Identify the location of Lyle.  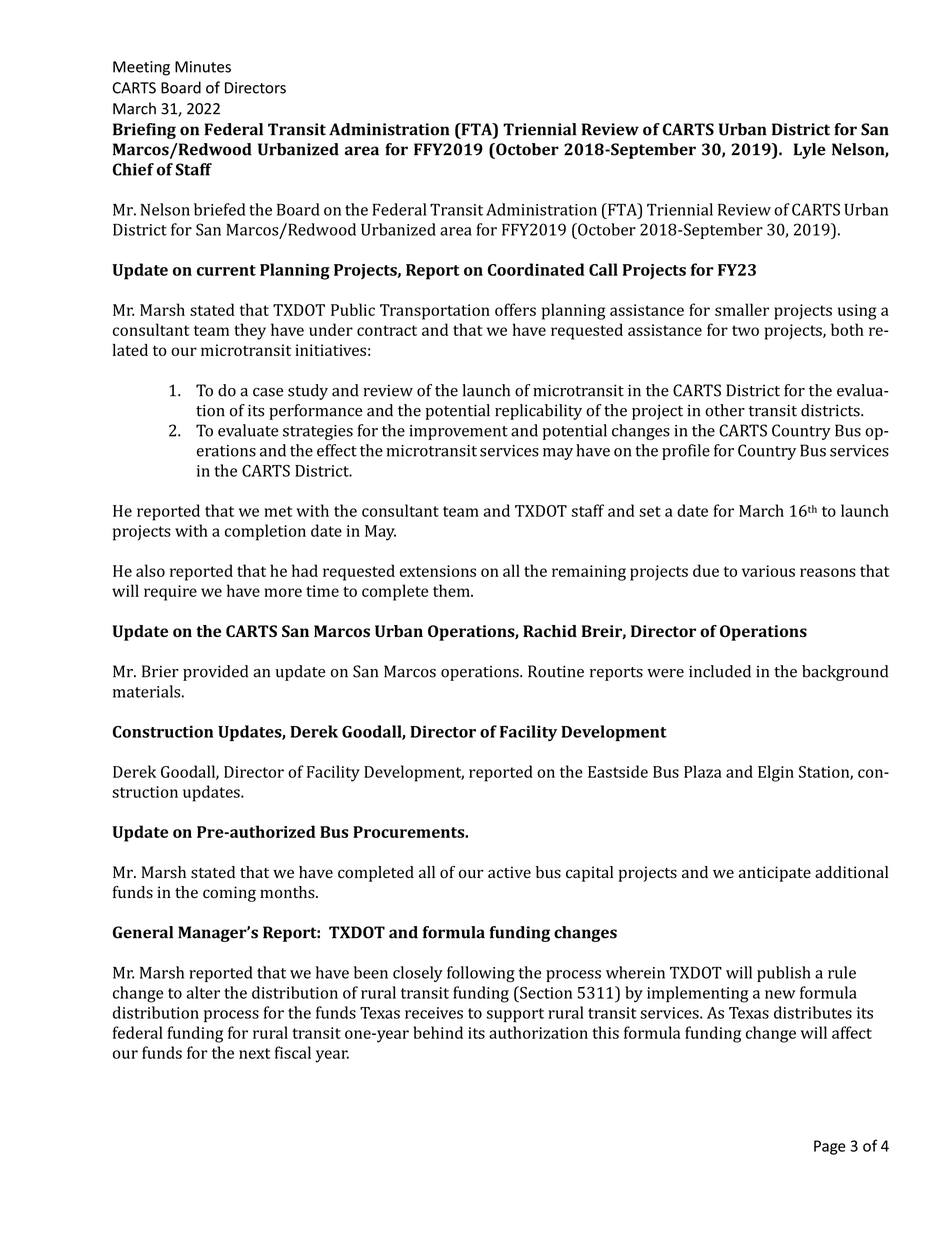
(810, 151).
